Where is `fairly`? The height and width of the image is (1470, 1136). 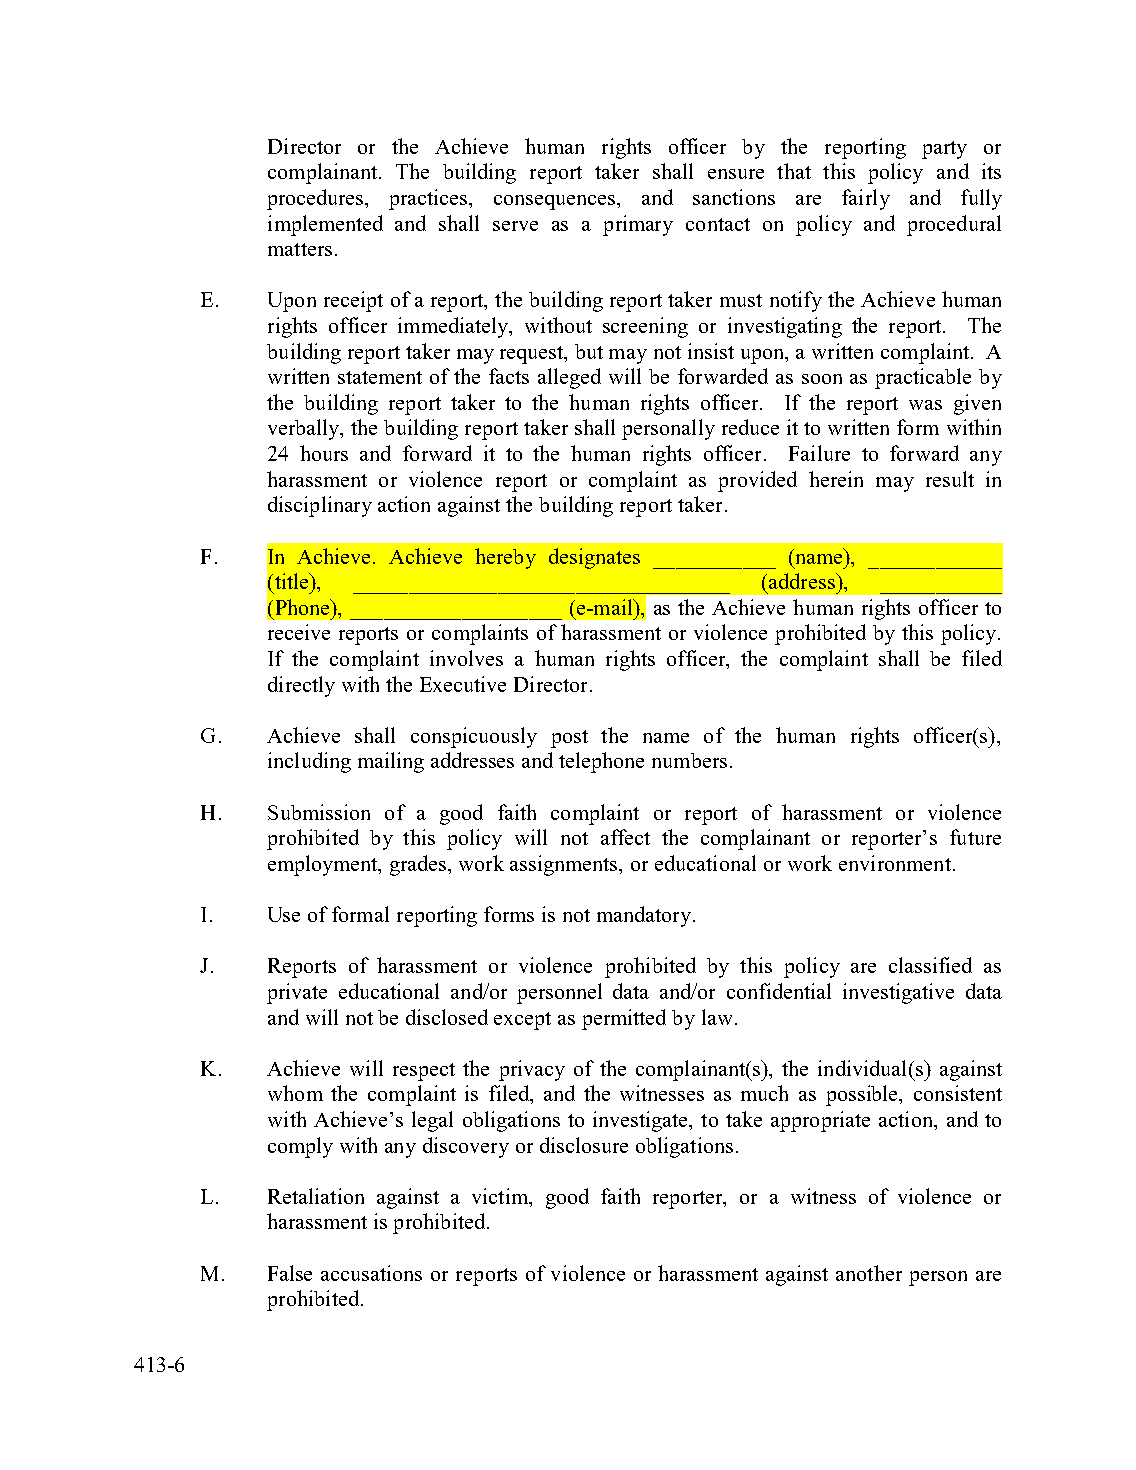 fairly is located at coordinates (866, 199).
